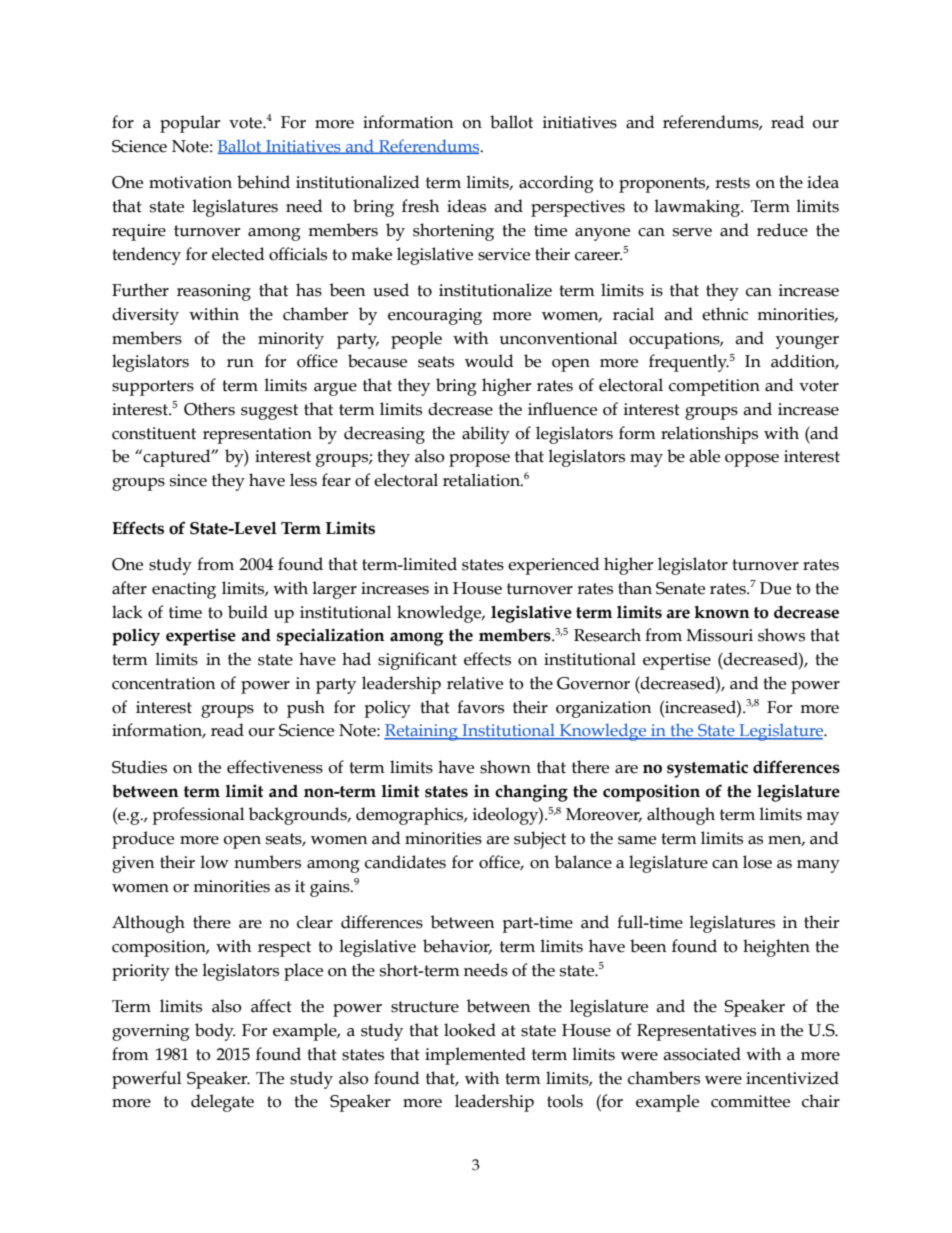 This page has height=1233, width=952. I want to click on significant, so click(417, 661).
